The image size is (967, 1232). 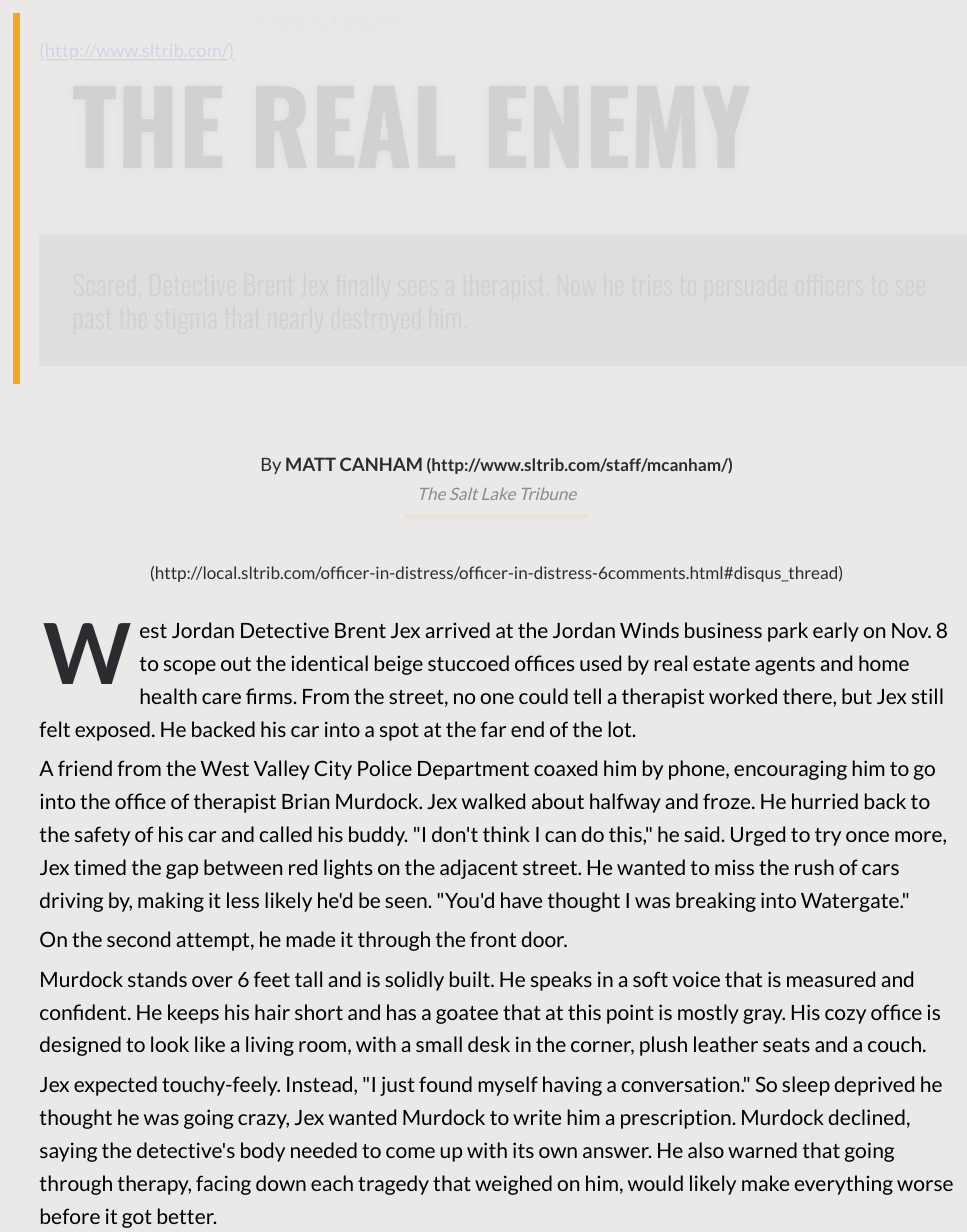 What do you see at coordinates (311, 464) in the screenshot?
I see `MATT` at bounding box center [311, 464].
